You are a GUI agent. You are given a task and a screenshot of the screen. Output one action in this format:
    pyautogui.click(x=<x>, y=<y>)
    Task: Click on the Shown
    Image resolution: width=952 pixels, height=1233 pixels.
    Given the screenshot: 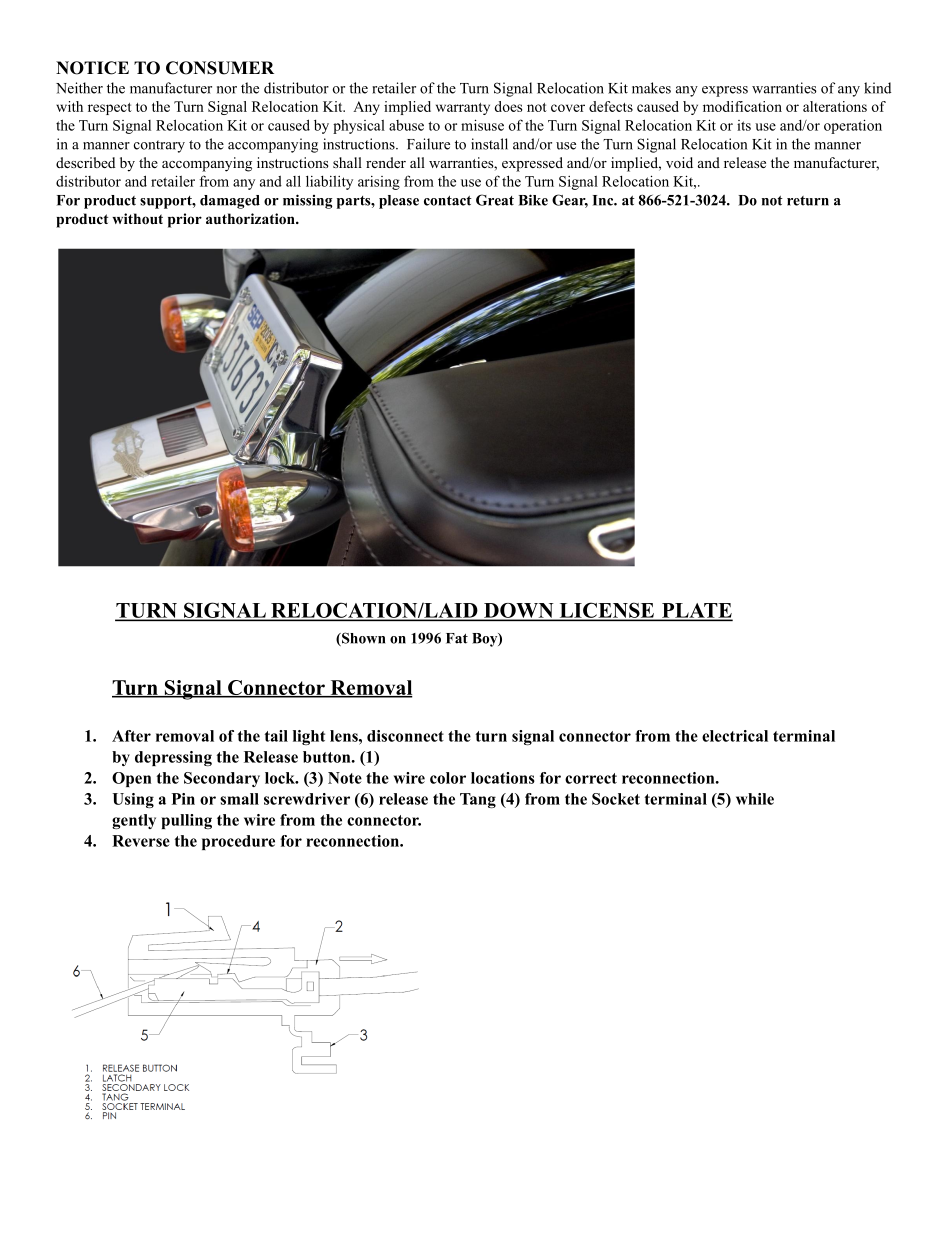 What is the action you would take?
    pyautogui.click(x=362, y=639)
